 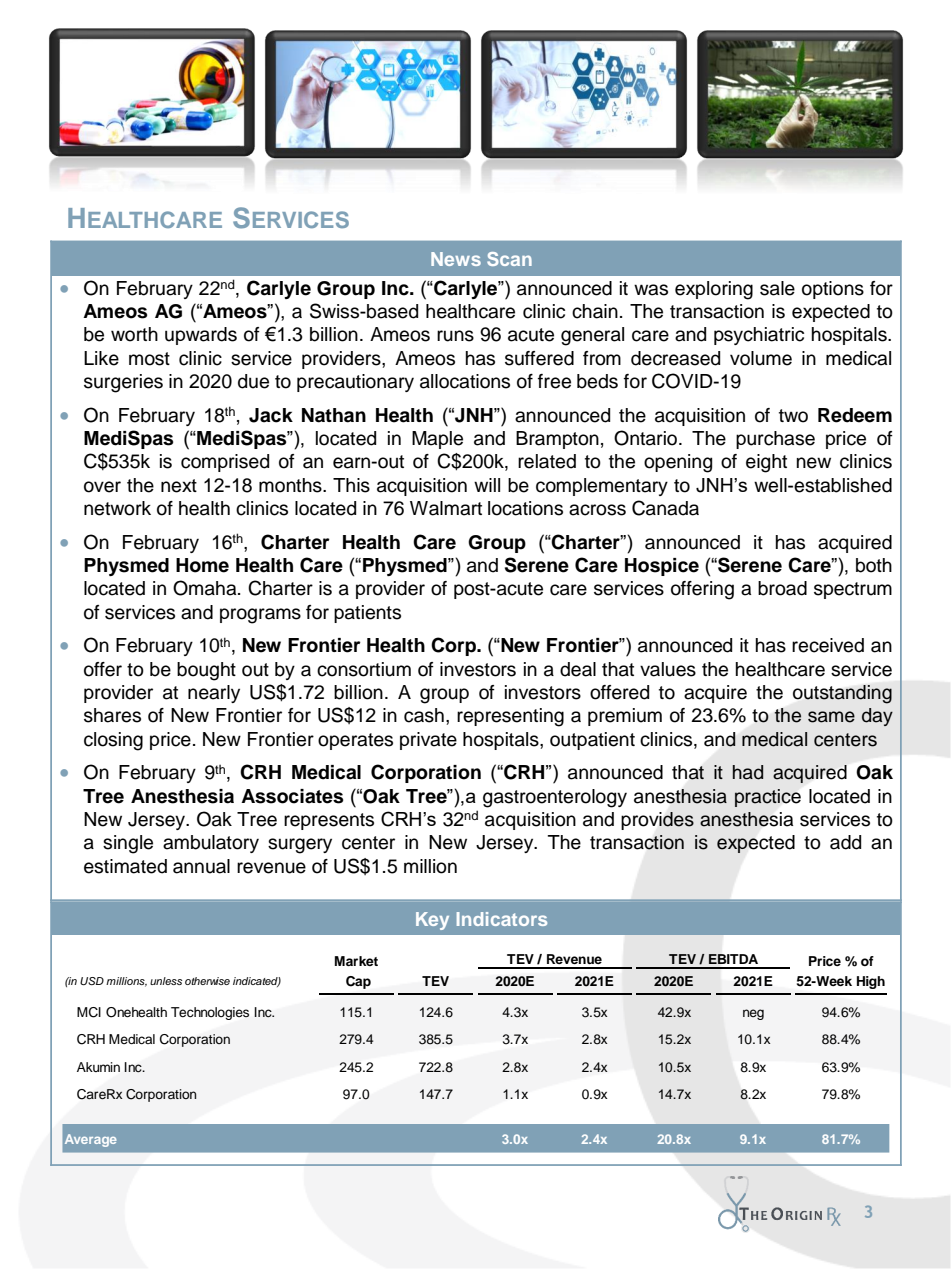 What do you see at coordinates (358, 982) in the page?
I see `Cap` at bounding box center [358, 982].
